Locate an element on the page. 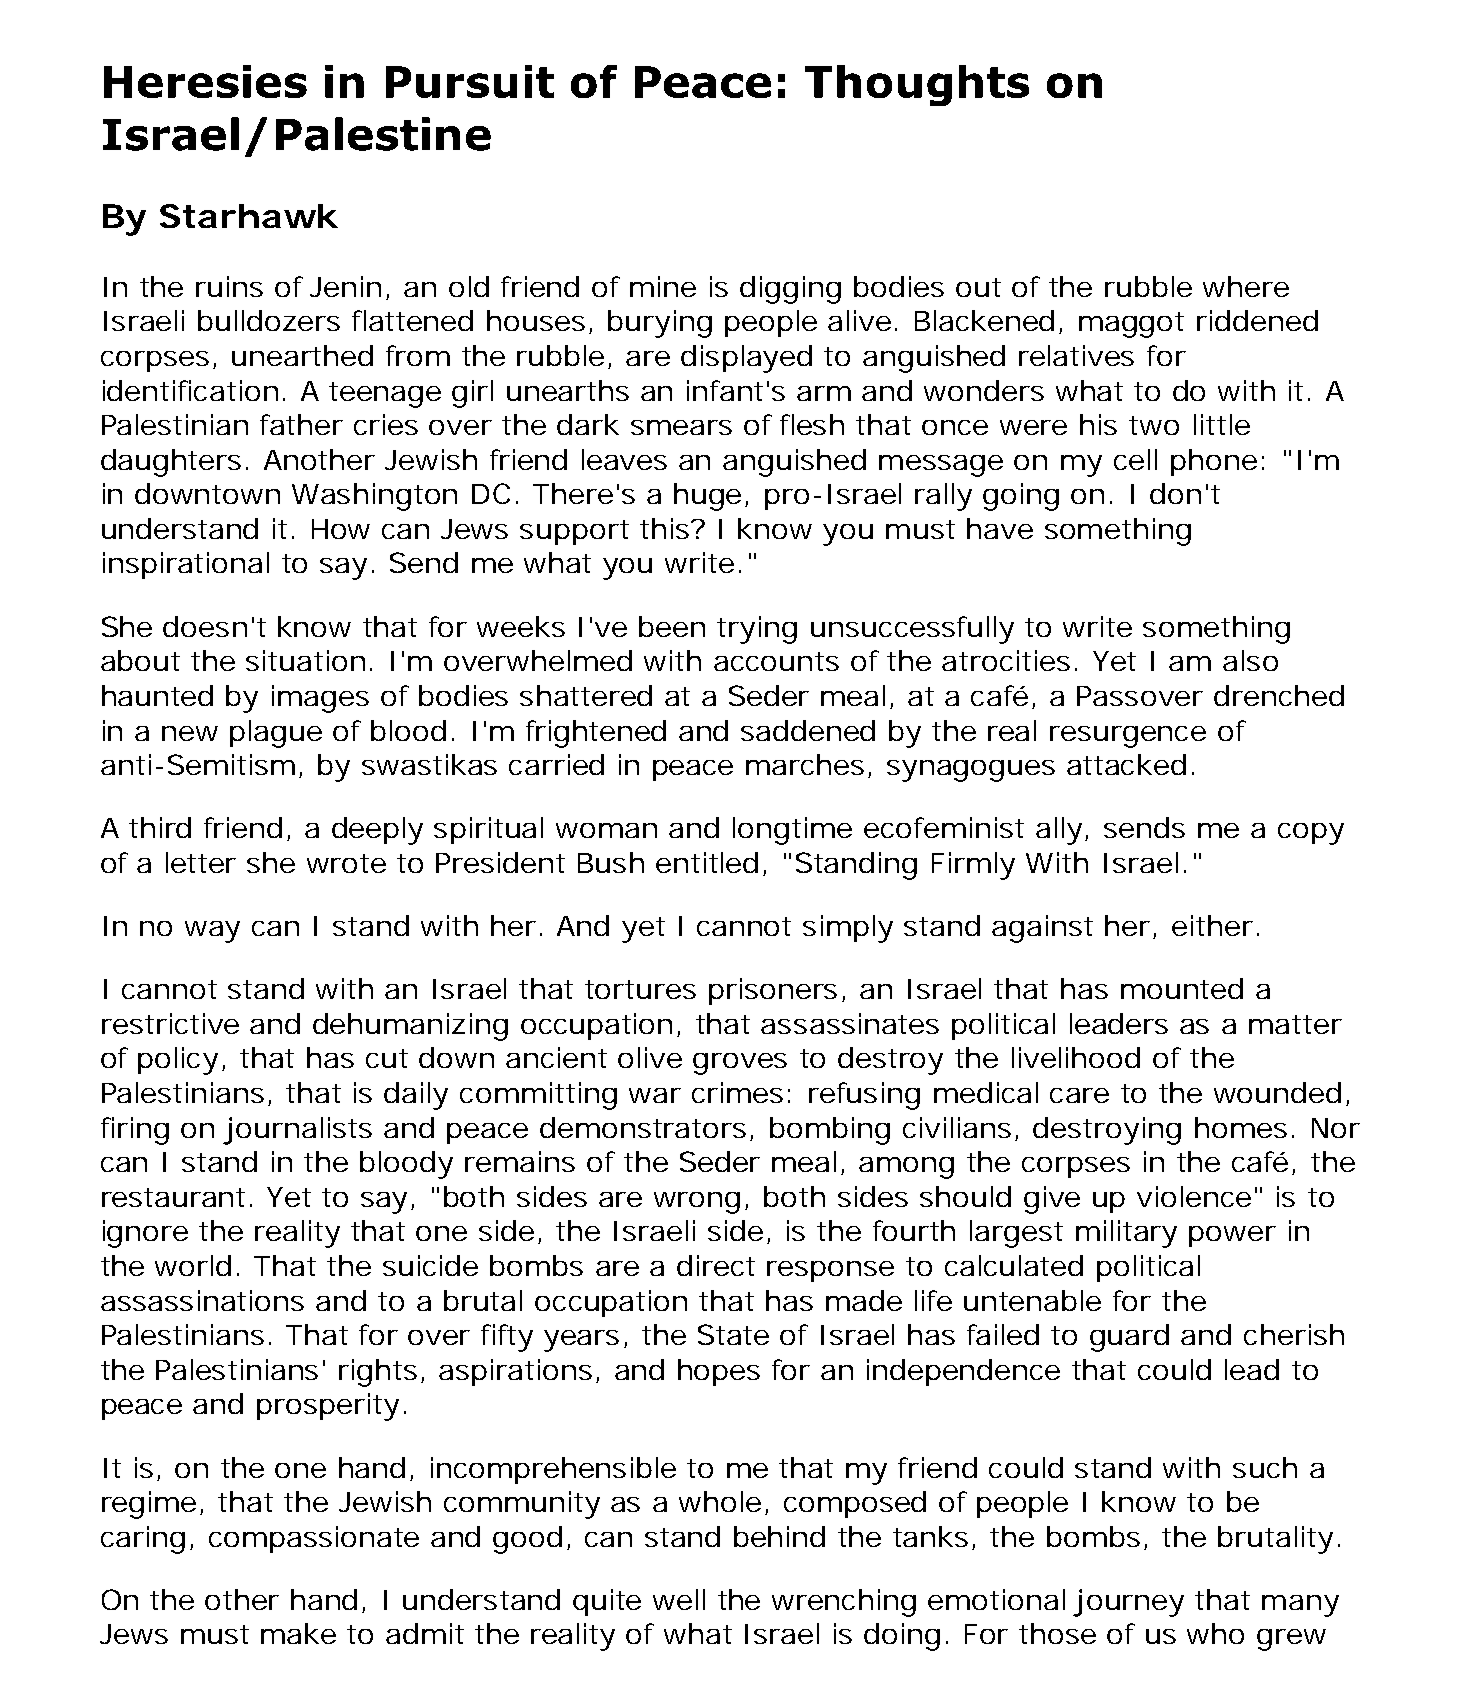  mounted is located at coordinates (1182, 988).
